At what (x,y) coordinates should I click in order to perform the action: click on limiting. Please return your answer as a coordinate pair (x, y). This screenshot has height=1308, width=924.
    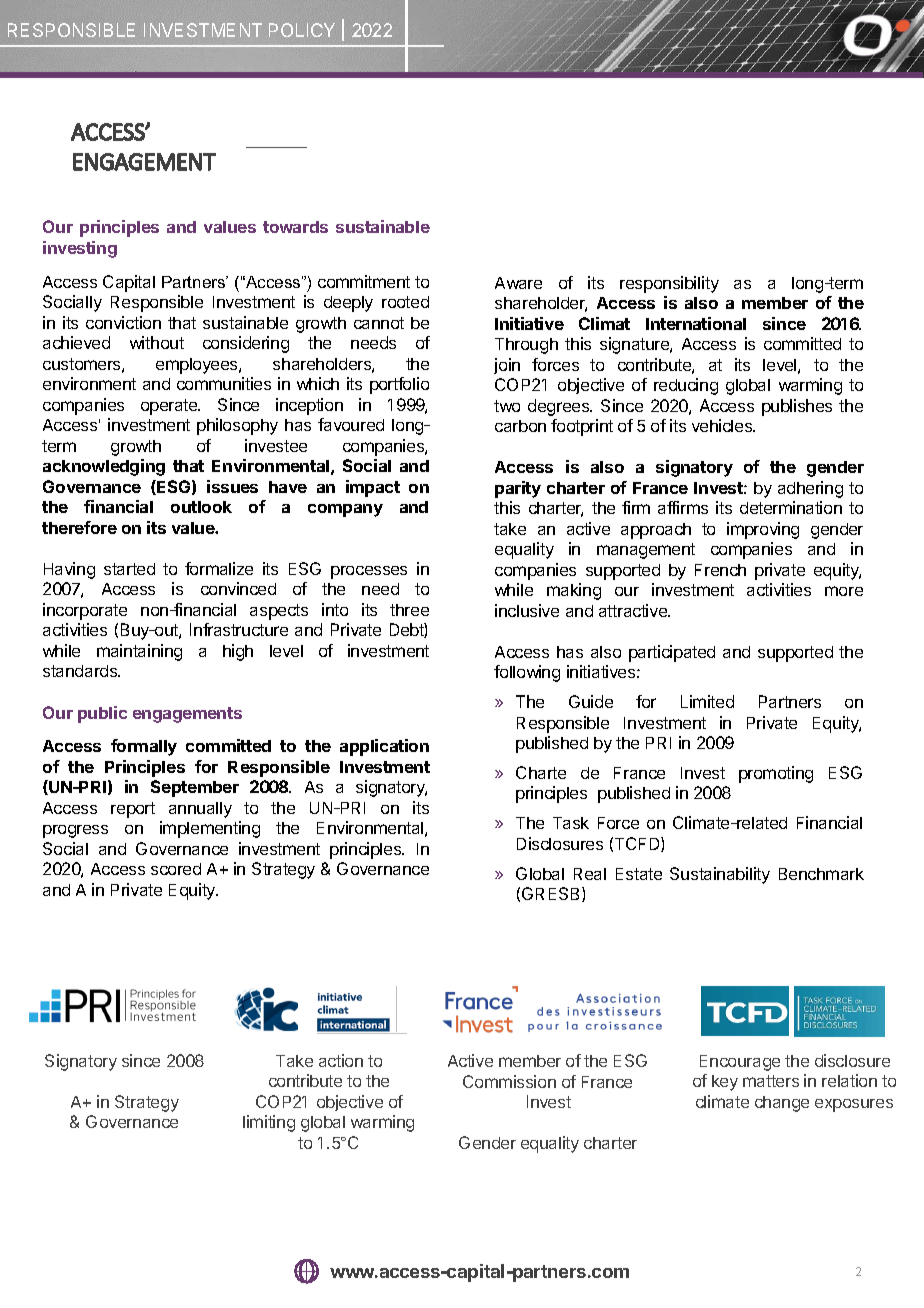
    Looking at the image, I should click on (269, 1123).
